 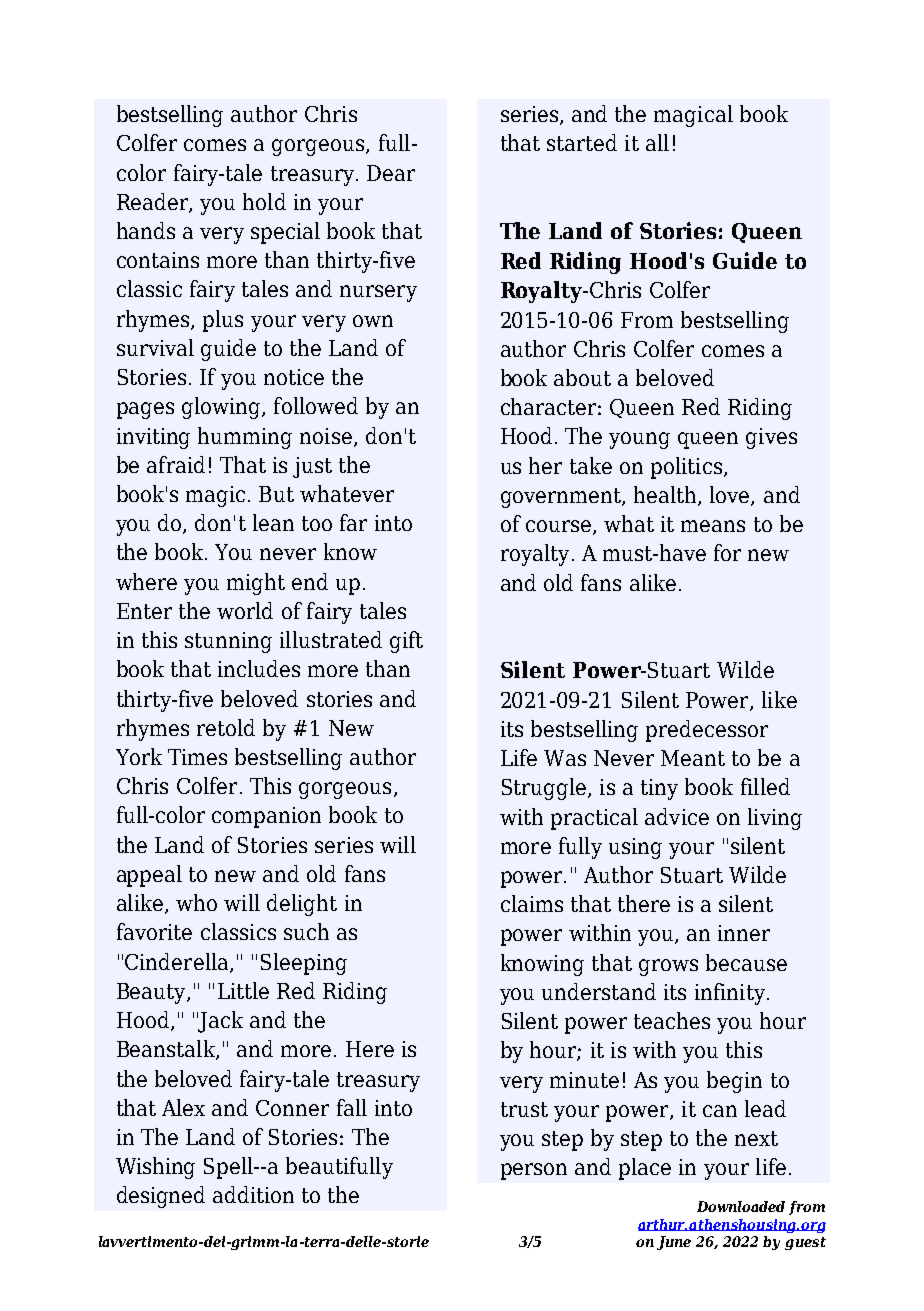 What do you see at coordinates (264, 201) in the document?
I see `hold` at bounding box center [264, 201].
